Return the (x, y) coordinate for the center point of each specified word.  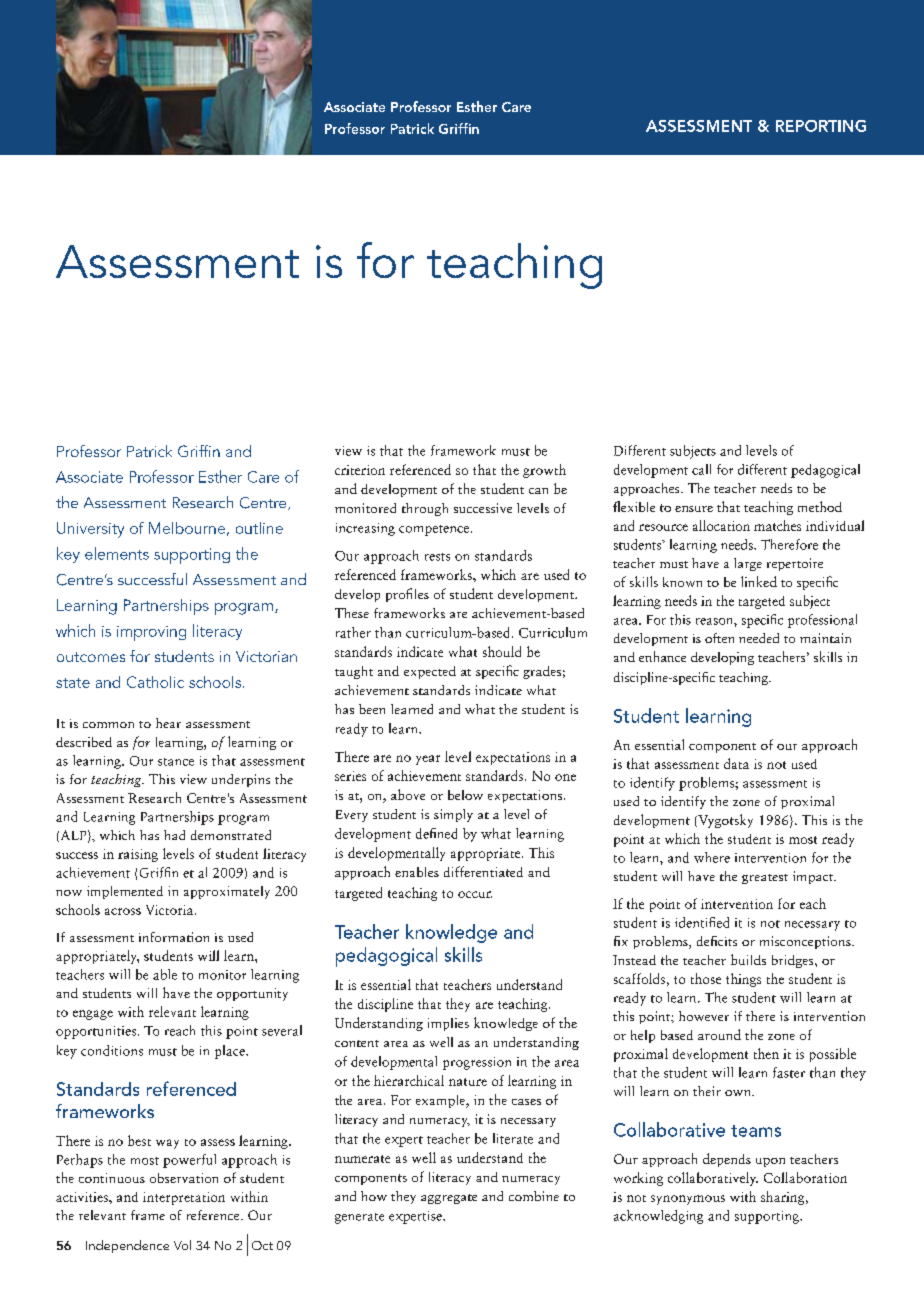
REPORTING (821, 126)
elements (117, 553)
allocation (721, 525)
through (425, 509)
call (701, 469)
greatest (765, 879)
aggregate (449, 1199)
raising (138, 855)
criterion (360, 470)
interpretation (184, 1198)
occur (475, 894)
